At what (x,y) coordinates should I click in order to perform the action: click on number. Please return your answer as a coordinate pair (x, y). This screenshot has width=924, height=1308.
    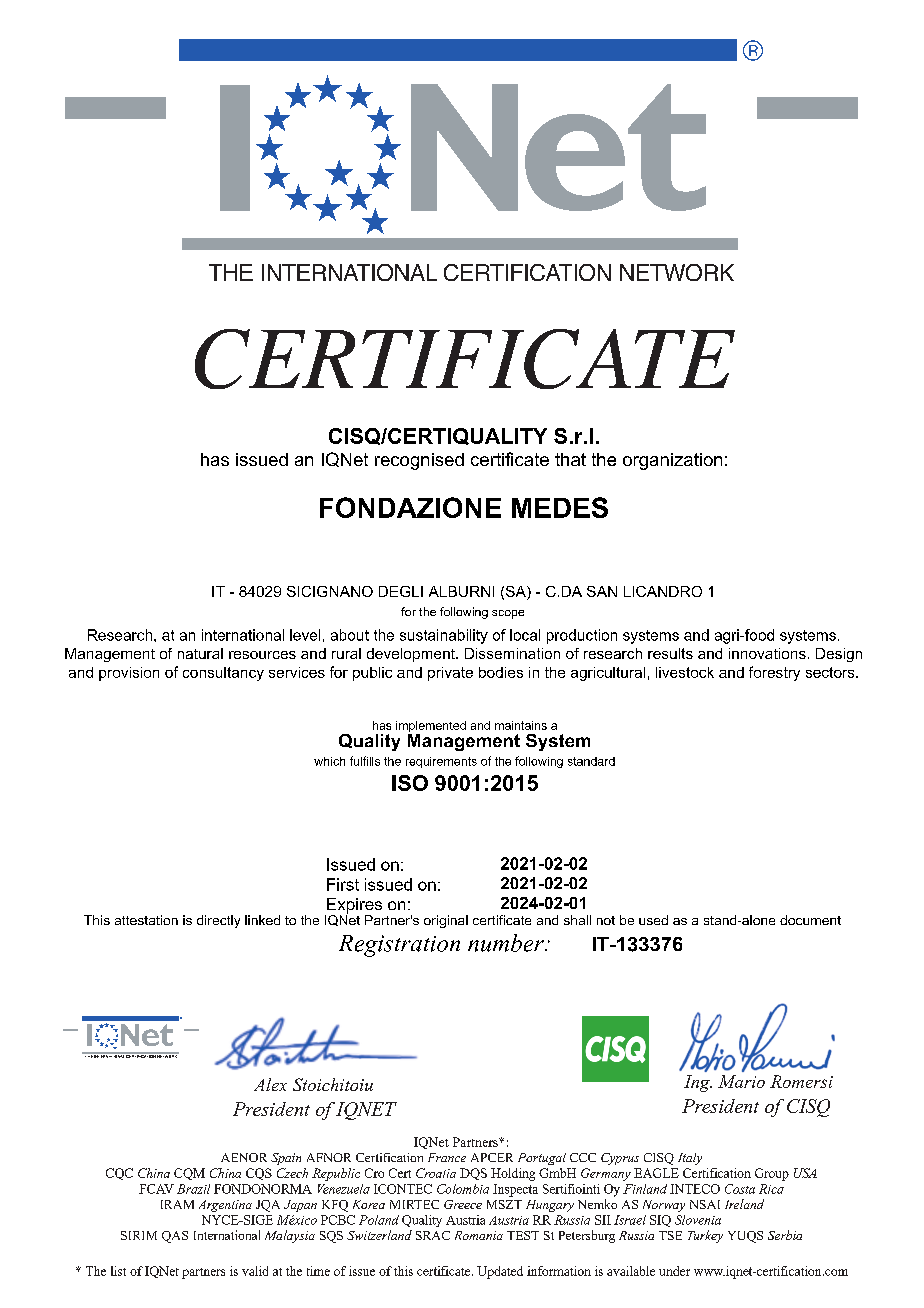
    Looking at the image, I should click on (507, 943).
